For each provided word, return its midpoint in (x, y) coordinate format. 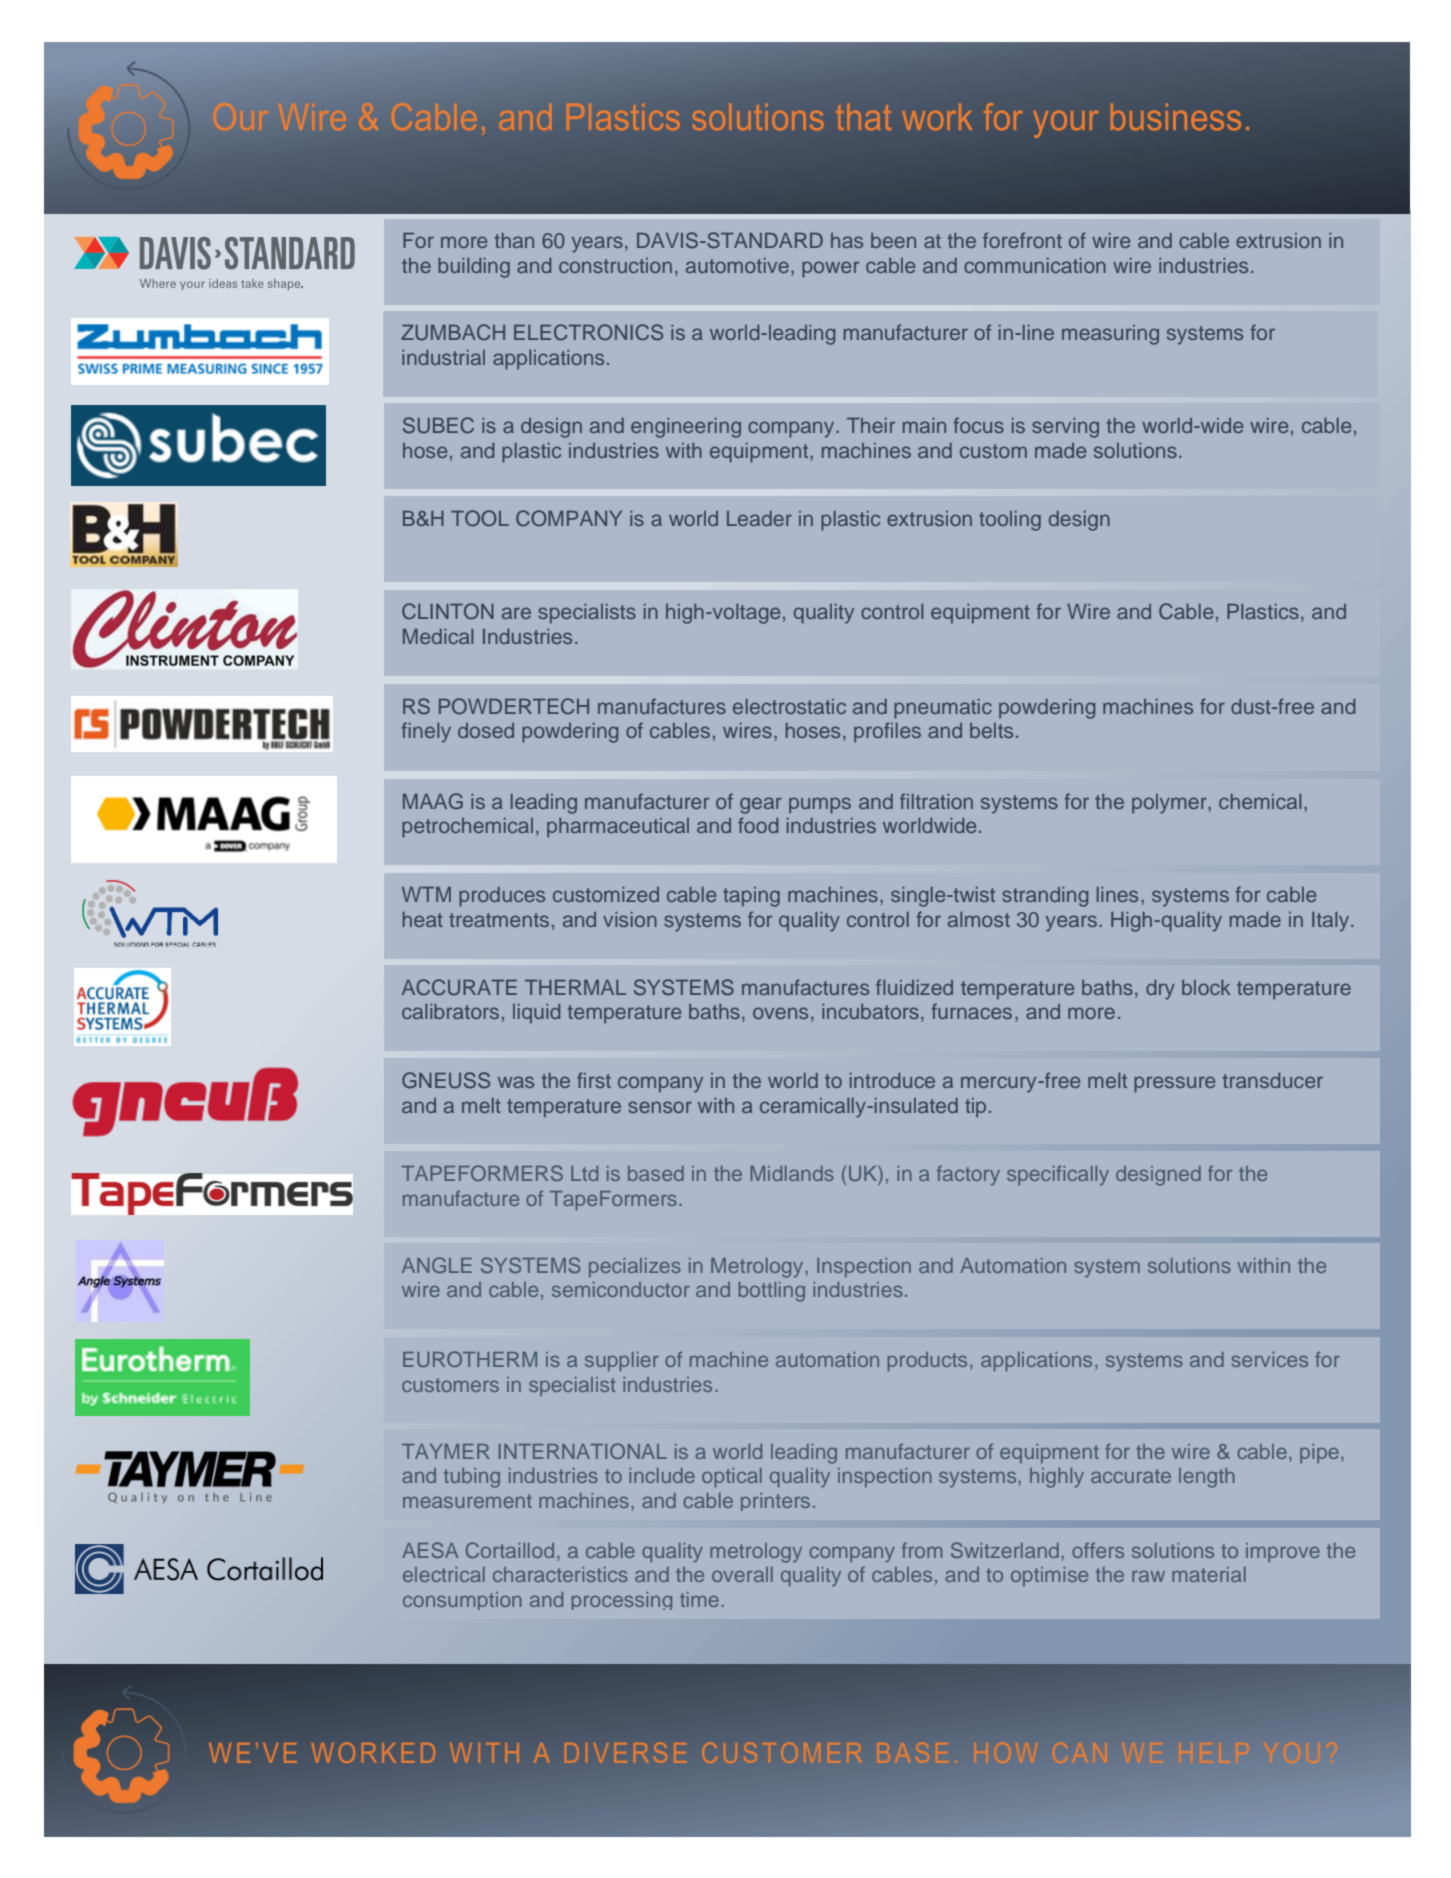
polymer (1170, 804)
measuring (1110, 335)
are (516, 613)
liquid (536, 1014)
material (1209, 1574)
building (474, 268)
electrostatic (789, 706)
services (1270, 1359)
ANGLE (437, 1265)
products (927, 1361)
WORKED (373, 1753)
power (830, 269)
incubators (870, 1011)
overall (742, 1574)
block (1206, 987)
